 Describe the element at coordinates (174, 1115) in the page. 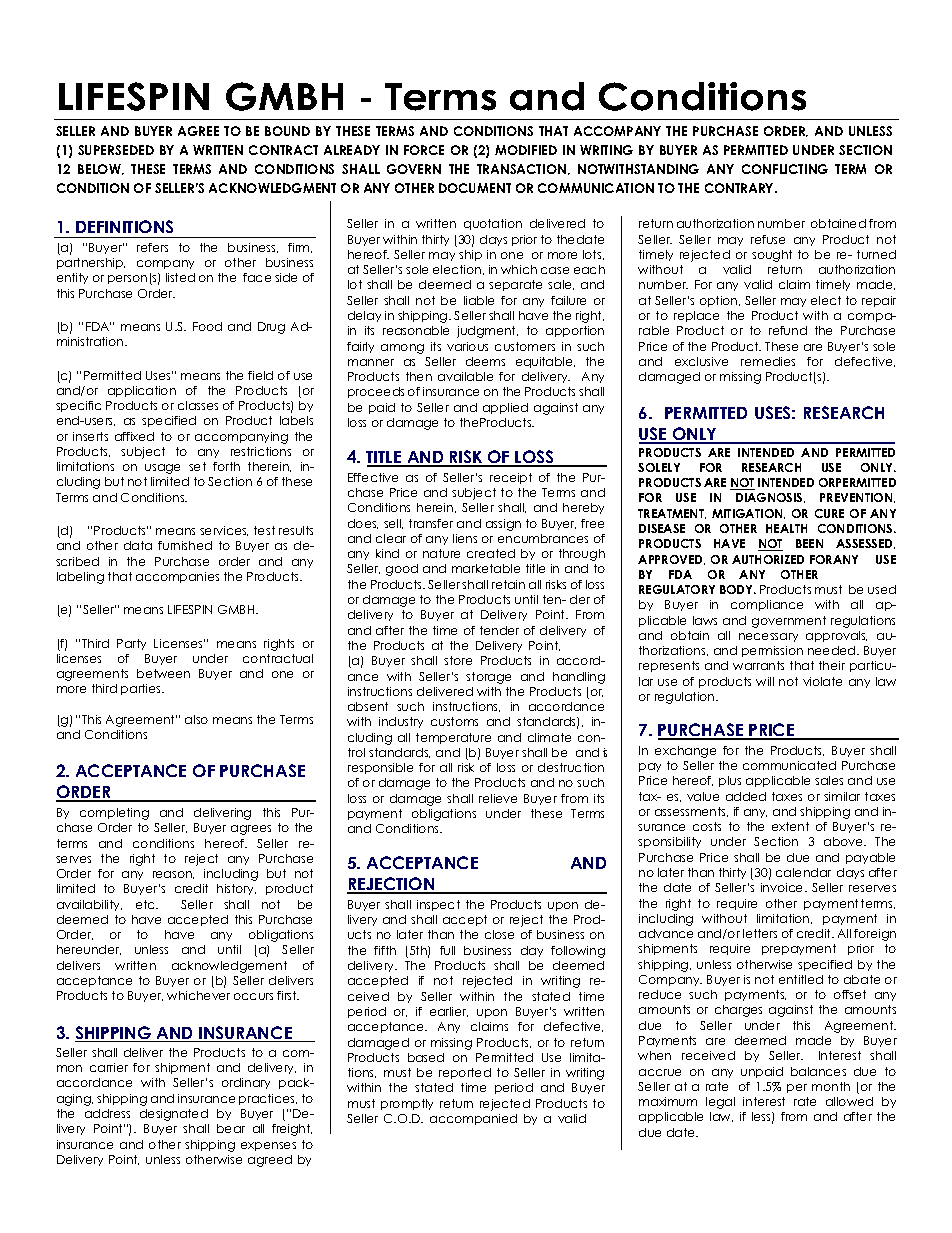

I see `designated` at that location.
